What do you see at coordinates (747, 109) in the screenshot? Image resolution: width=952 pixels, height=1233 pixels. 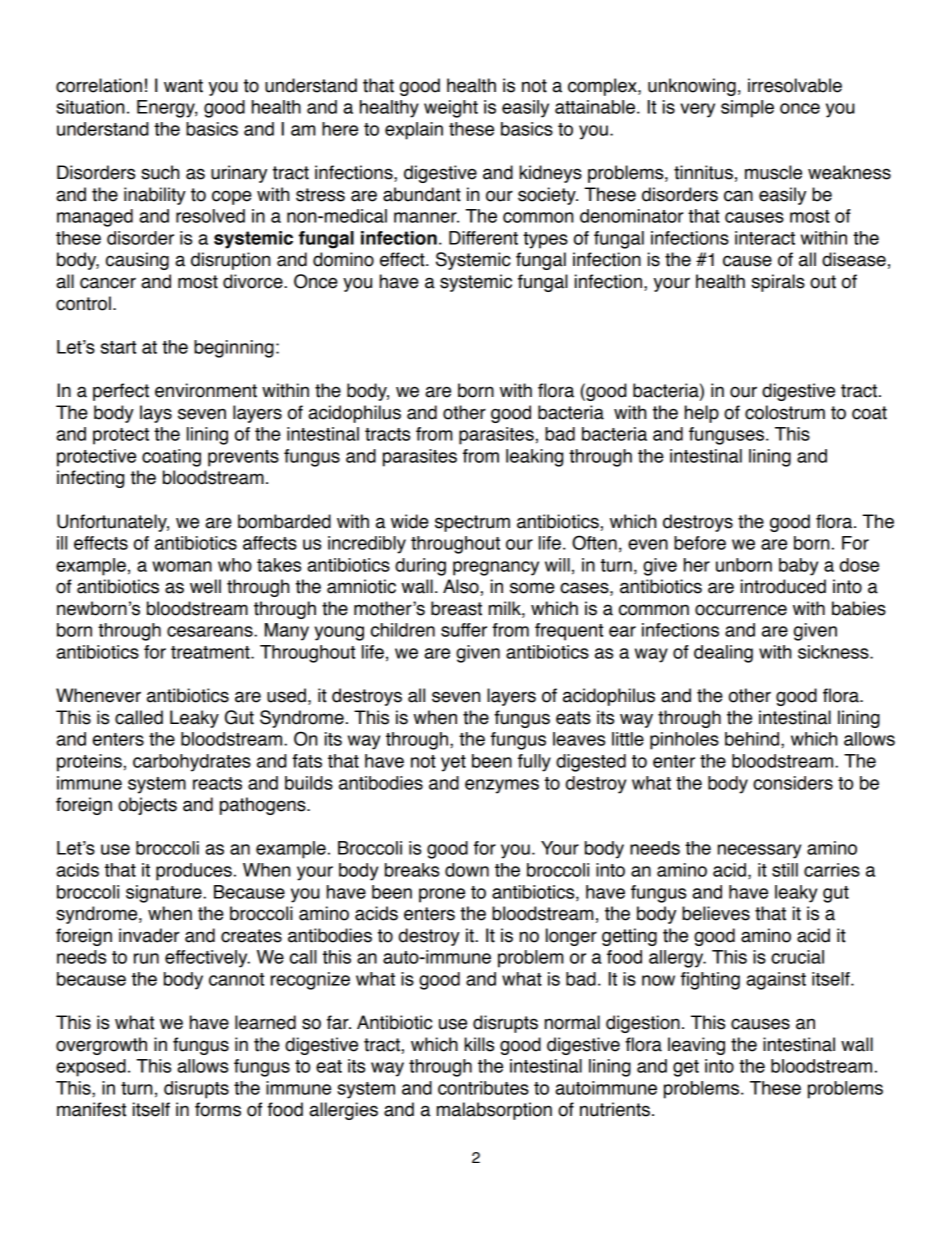 I see `simple` at bounding box center [747, 109].
